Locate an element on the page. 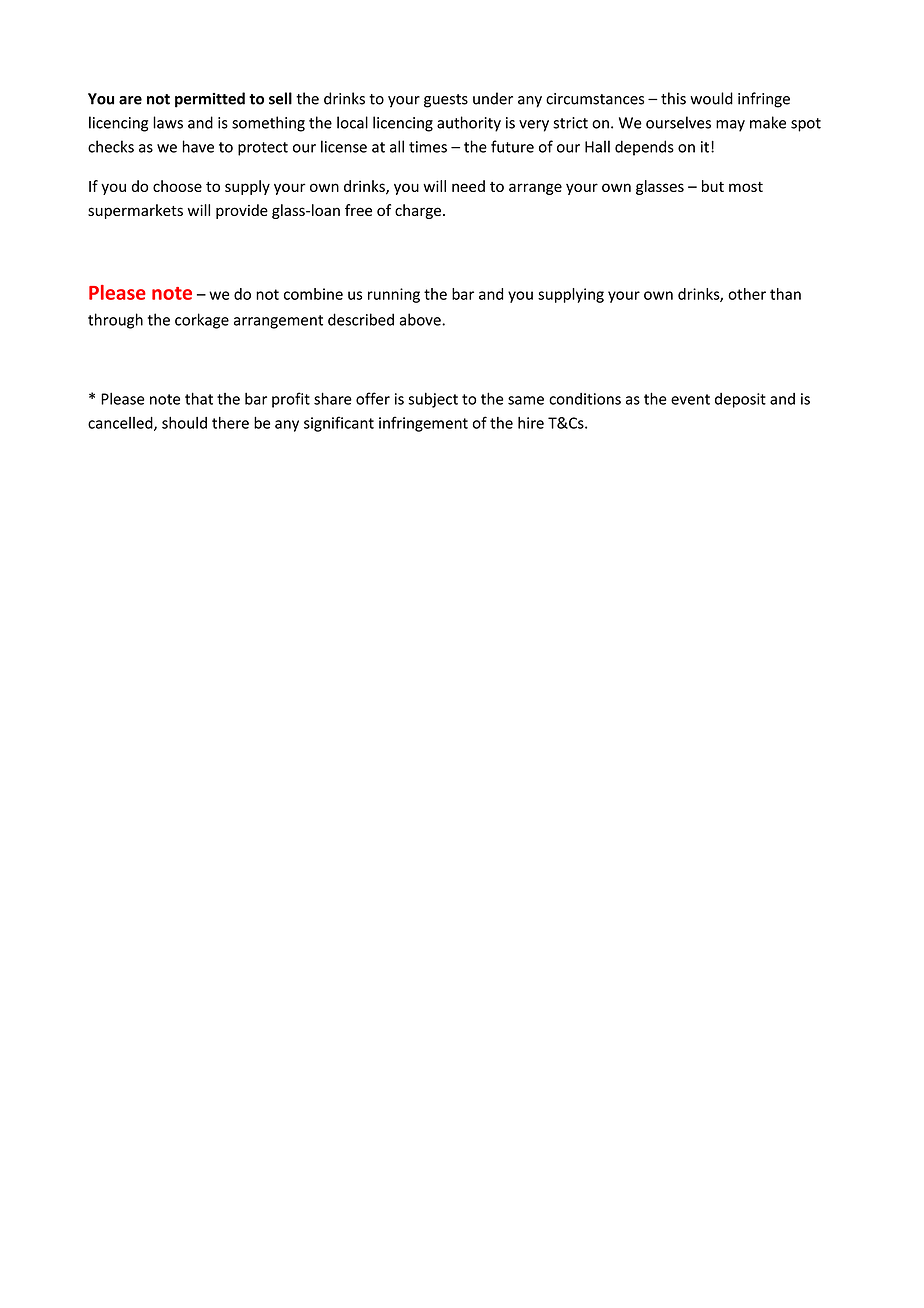 The image size is (924, 1308). would is located at coordinates (711, 98).
